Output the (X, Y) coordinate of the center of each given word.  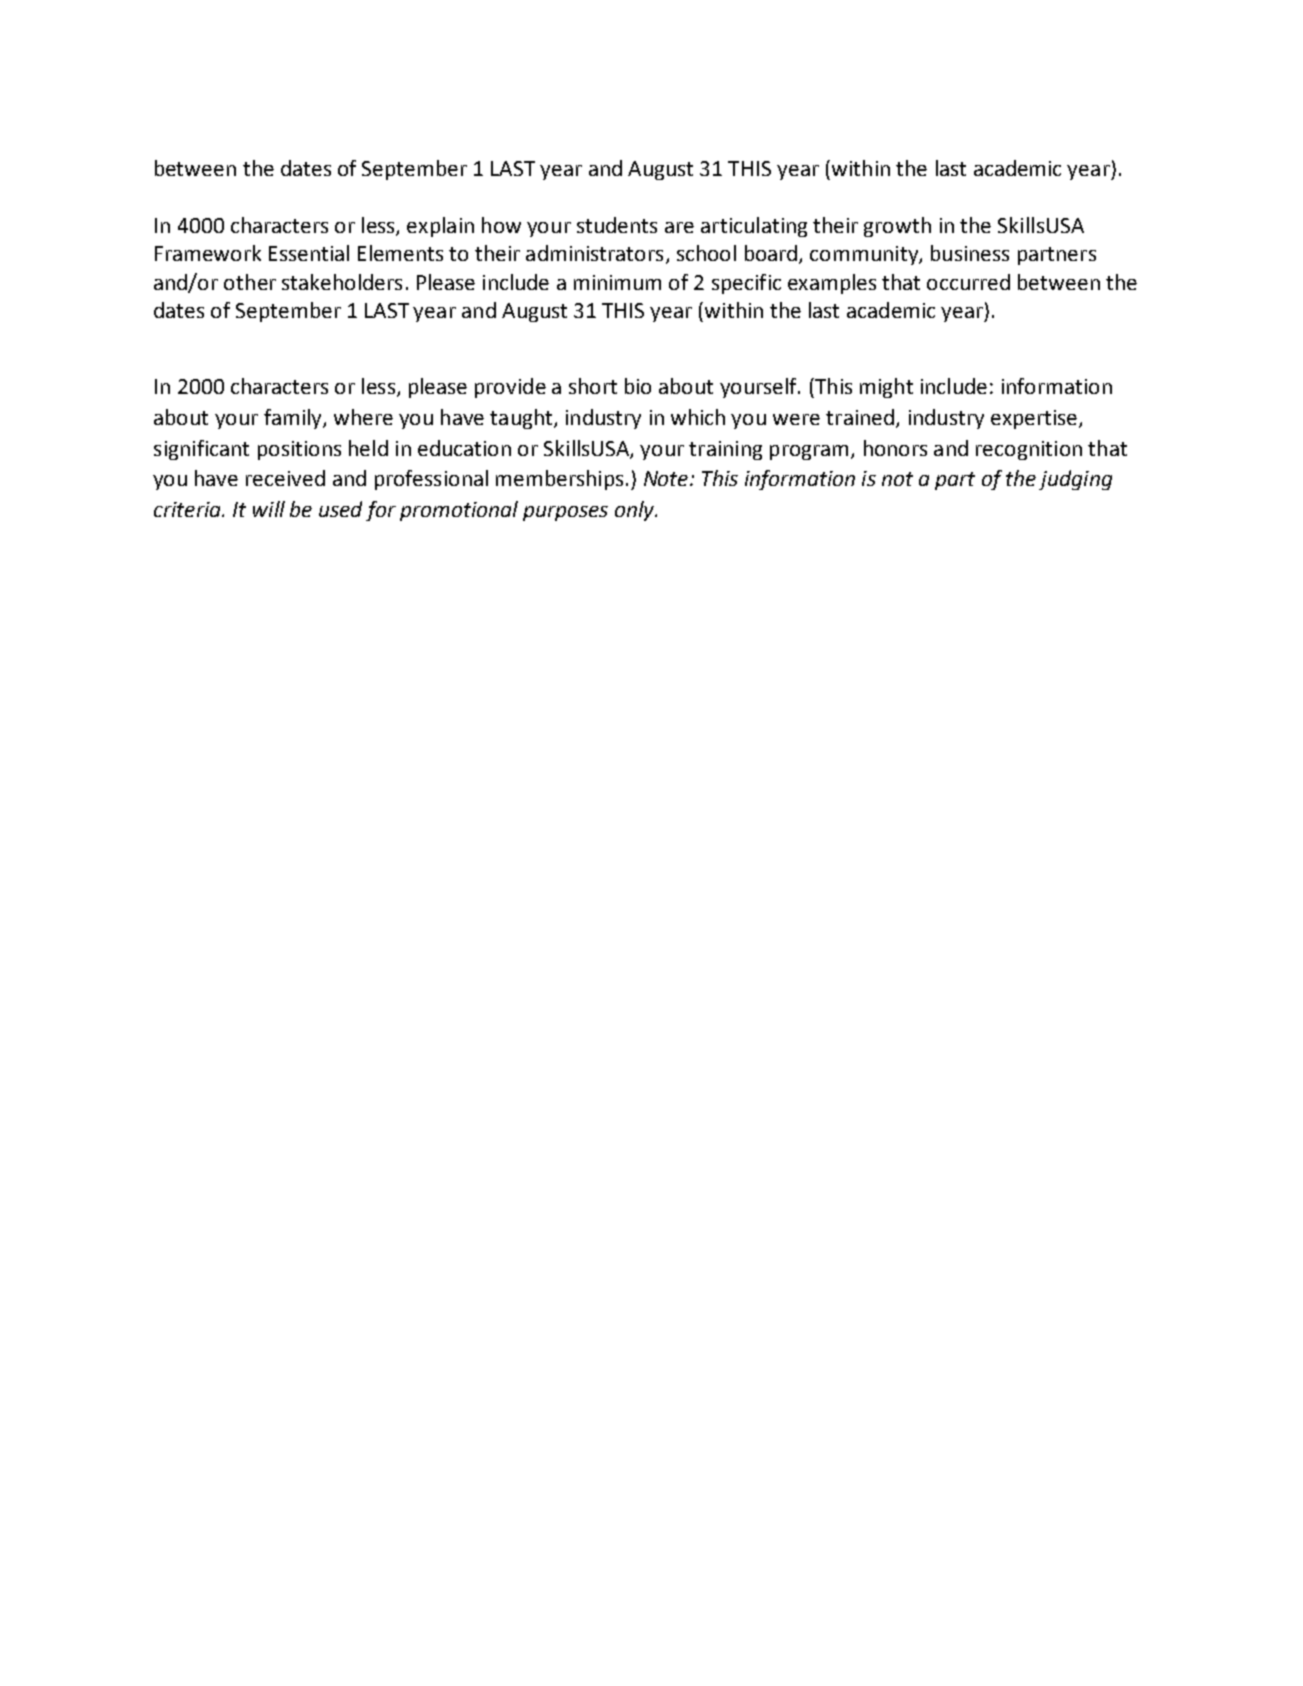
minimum (617, 282)
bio (638, 386)
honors (895, 448)
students (617, 225)
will (269, 509)
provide (510, 388)
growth (897, 227)
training (725, 450)
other (250, 282)
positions (299, 450)
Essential (309, 253)
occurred (968, 282)
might (886, 388)
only (636, 511)
